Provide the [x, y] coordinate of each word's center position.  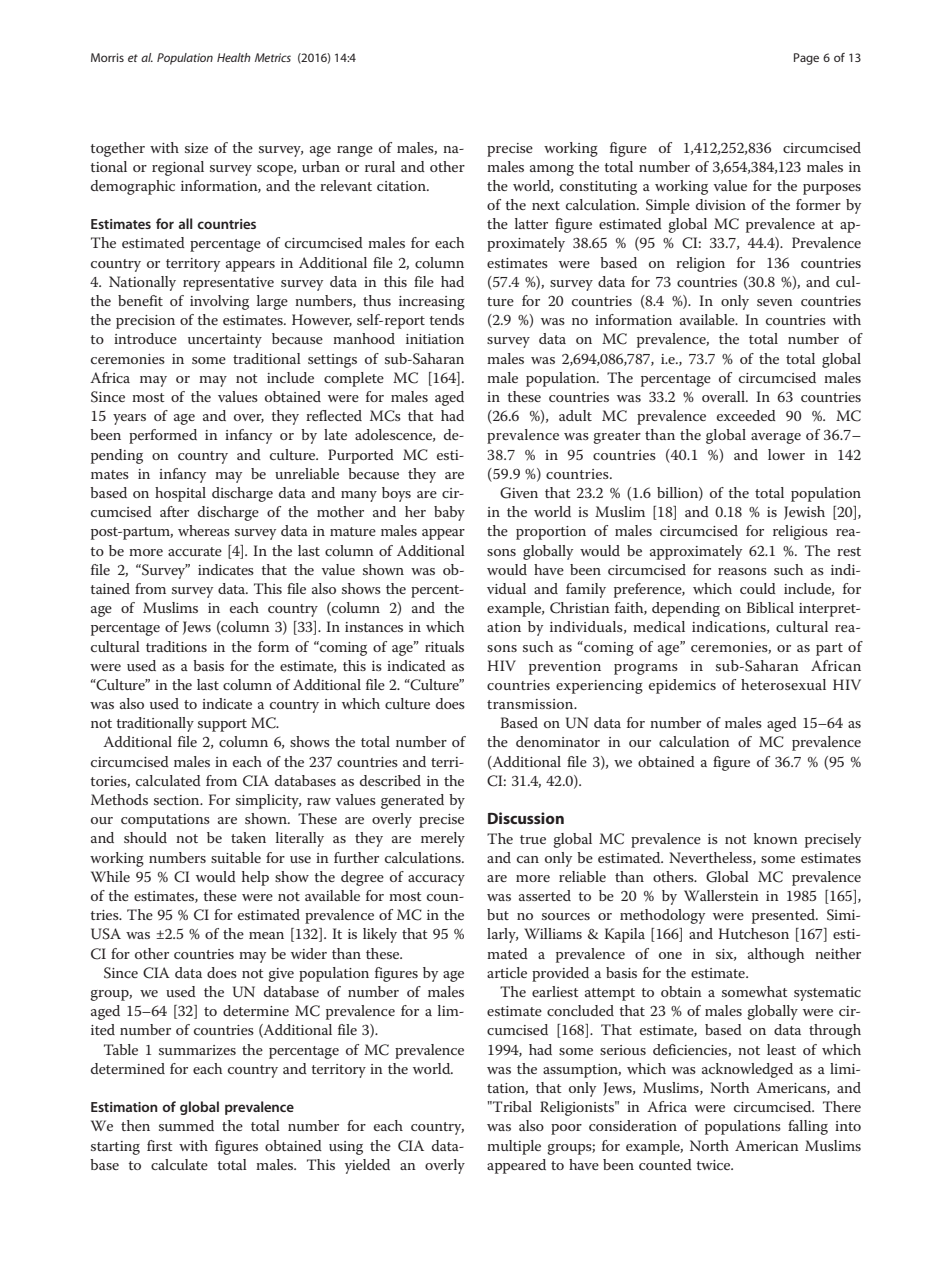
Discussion [526, 818]
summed [186, 1125]
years [129, 419]
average [776, 438]
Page [806, 59]
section [178, 800]
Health [234, 57]
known [776, 838]
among [552, 170]
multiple [514, 1147]
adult [575, 415]
